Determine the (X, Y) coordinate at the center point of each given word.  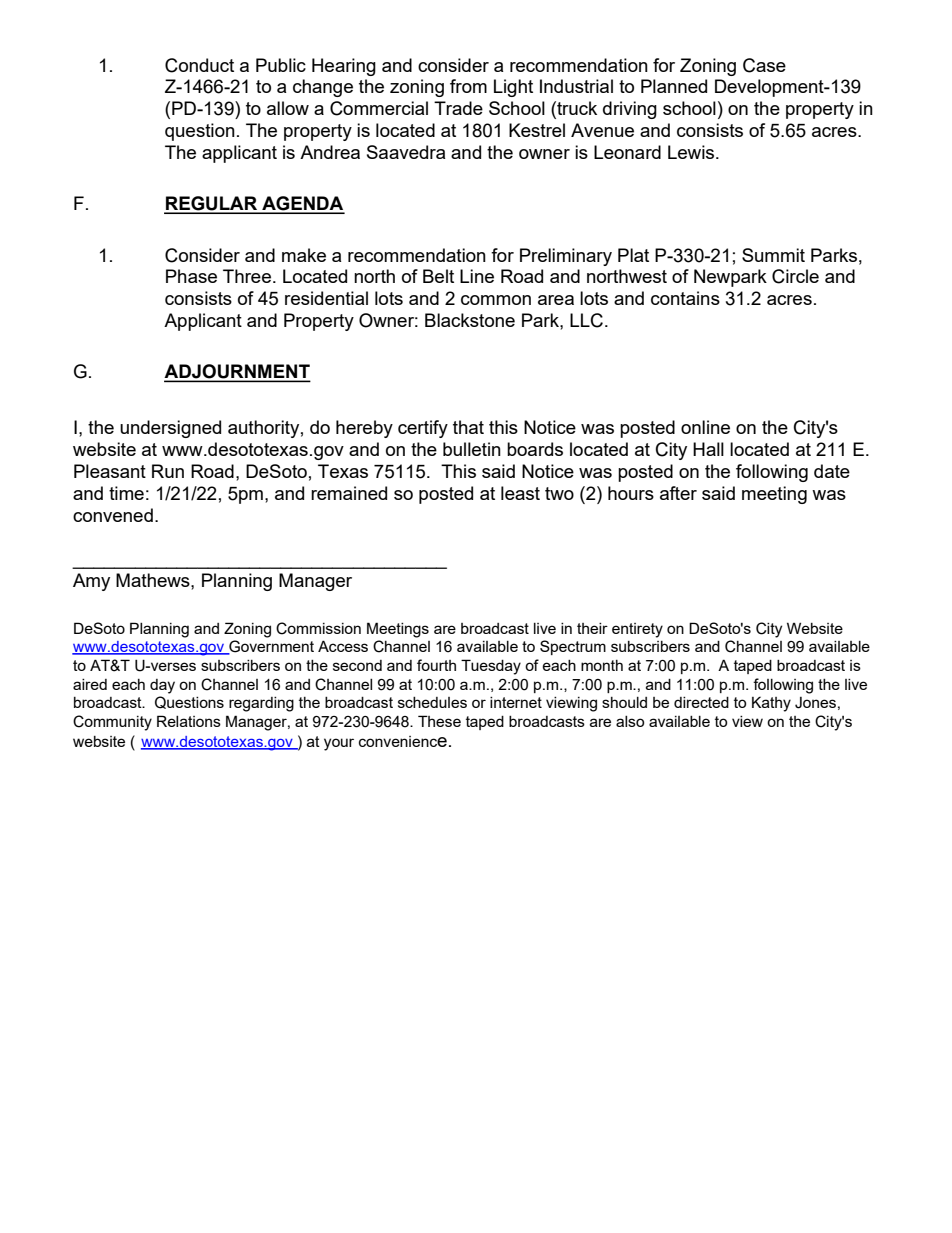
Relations (189, 721)
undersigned (170, 429)
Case (764, 65)
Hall (708, 449)
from (468, 86)
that (468, 427)
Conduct (199, 65)
